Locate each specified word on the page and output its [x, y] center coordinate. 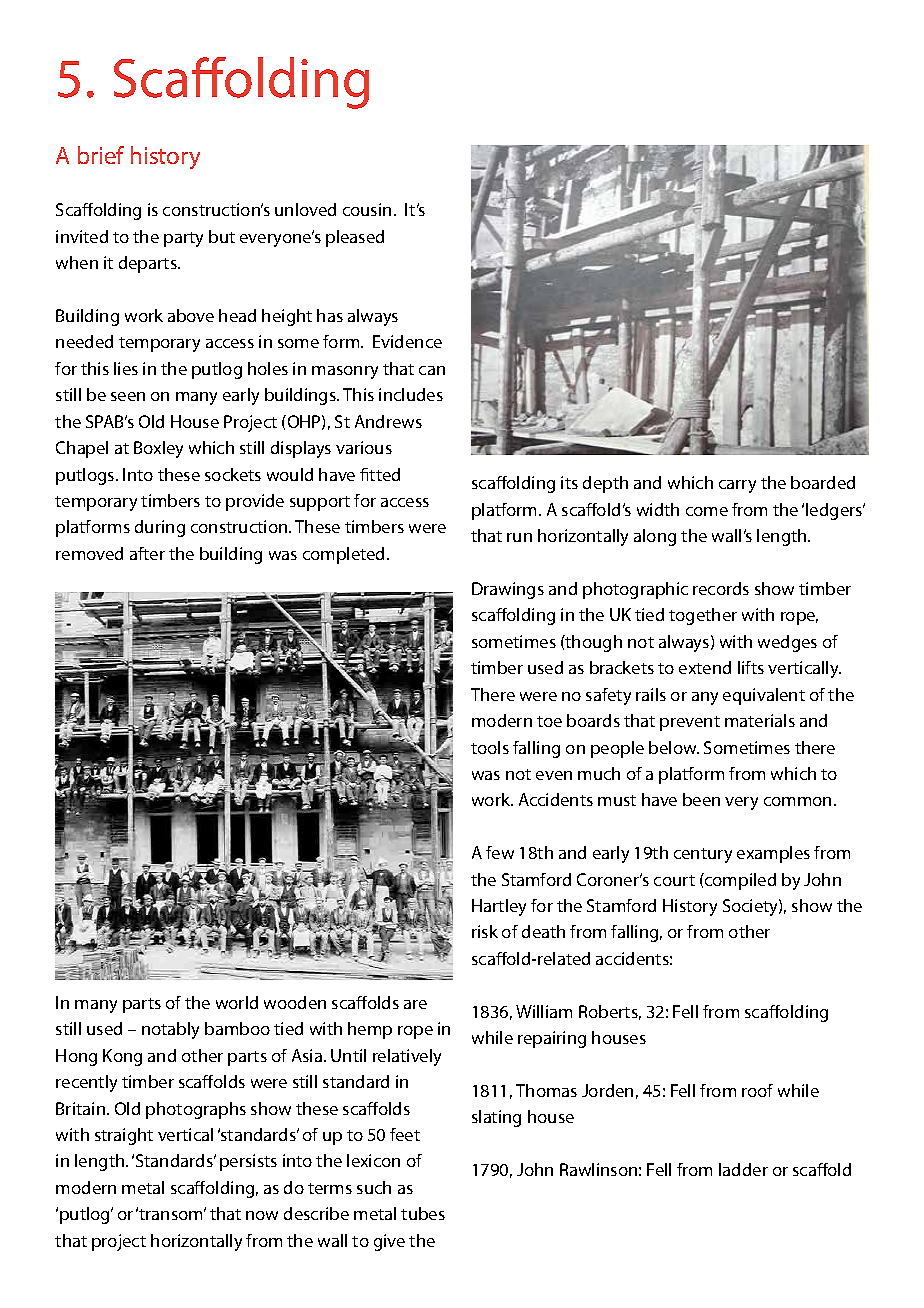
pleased [355, 238]
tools [490, 747]
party [183, 239]
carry [737, 486]
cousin [367, 209]
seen [128, 396]
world [237, 1002]
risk [485, 931]
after [147, 553]
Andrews [388, 421]
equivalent [764, 696]
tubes [423, 1213]
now [262, 1215]
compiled [739, 881]
